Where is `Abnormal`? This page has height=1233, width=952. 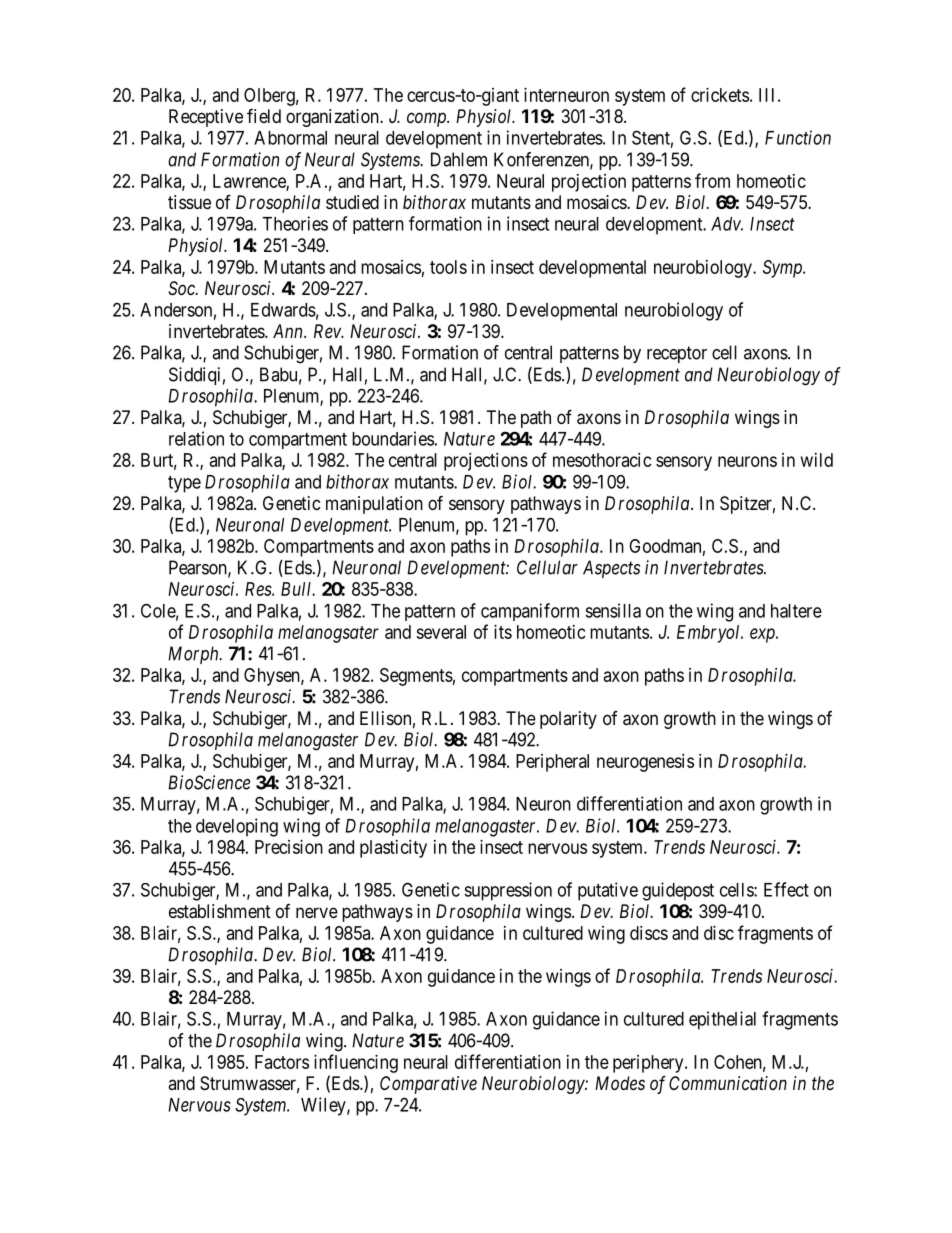
Abnormal is located at coordinates (290, 138).
